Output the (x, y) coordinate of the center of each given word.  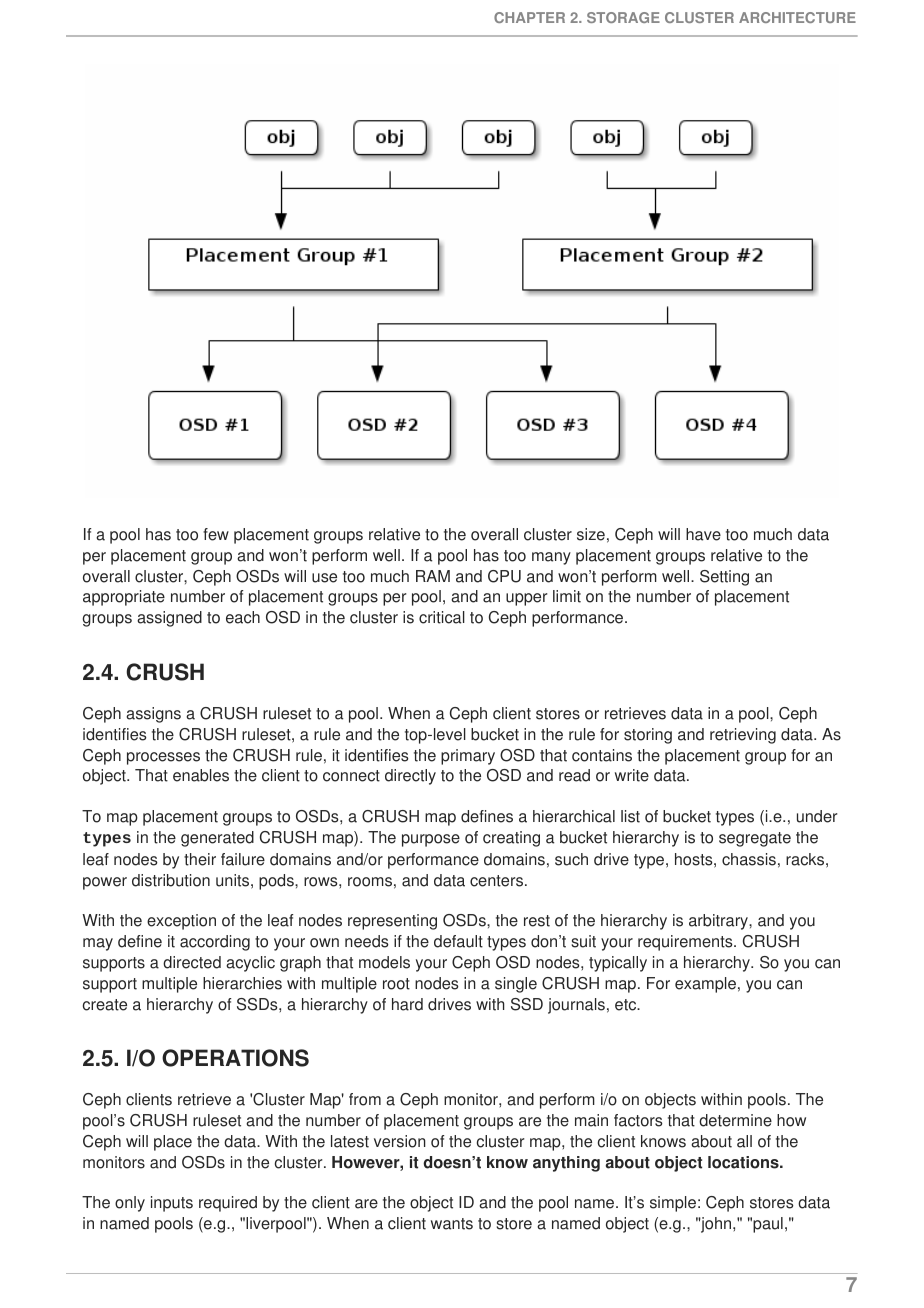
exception (181, 922)
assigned (169, 619)
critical (442, 617)
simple (673, 1204)
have (703, 534)
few (216, 534)
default (458, 941)
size (591, 534)
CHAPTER (529, 17)
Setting (724, 578)
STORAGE (623, 17)
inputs (172, 1204)
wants (452, 1224)
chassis (749, 859)
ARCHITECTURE (797, 17)
